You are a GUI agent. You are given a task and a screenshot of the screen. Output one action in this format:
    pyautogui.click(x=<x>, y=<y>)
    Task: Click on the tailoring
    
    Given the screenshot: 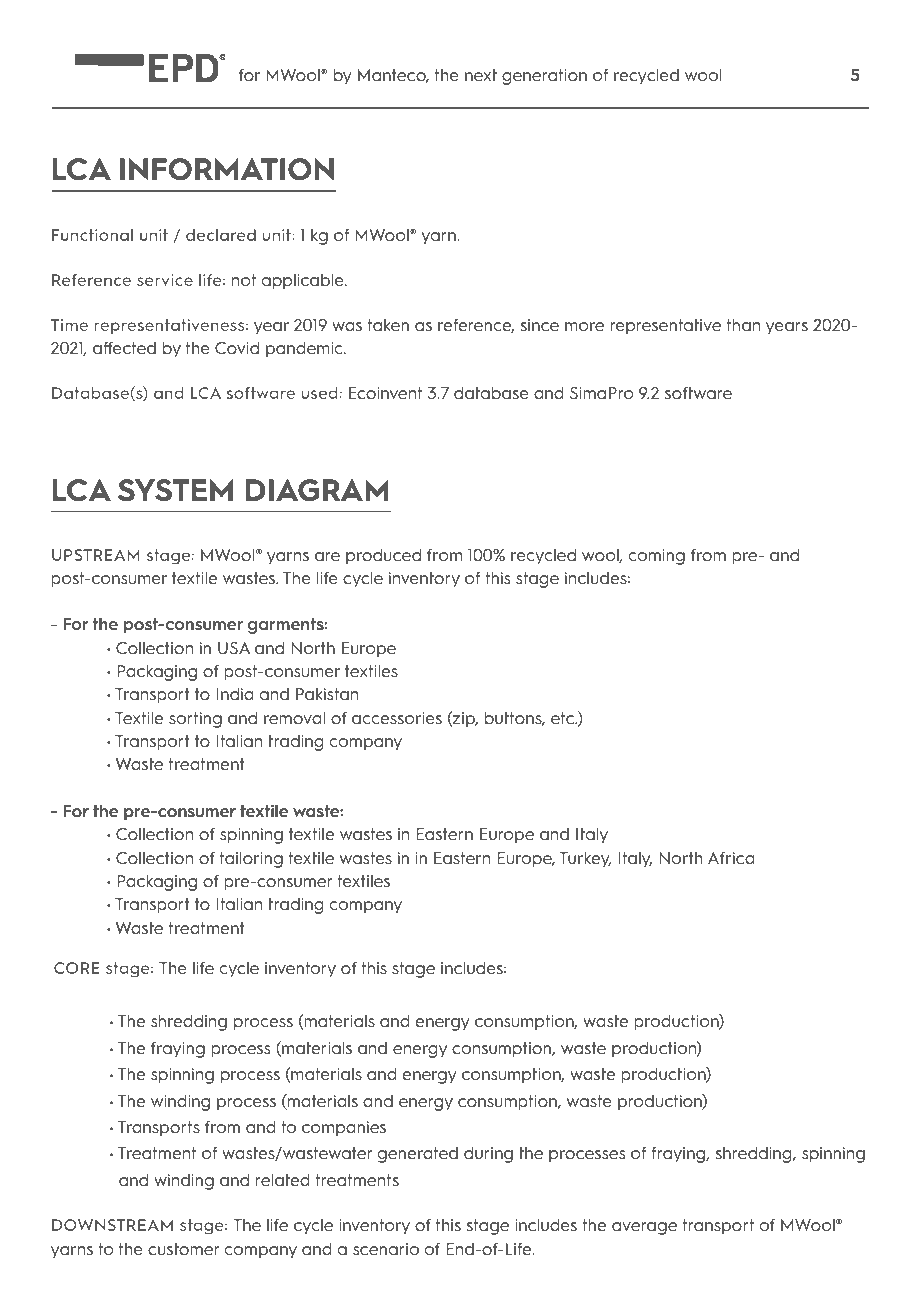 What is the action you would take?
    pyautogui.click(x=251, y=860)
